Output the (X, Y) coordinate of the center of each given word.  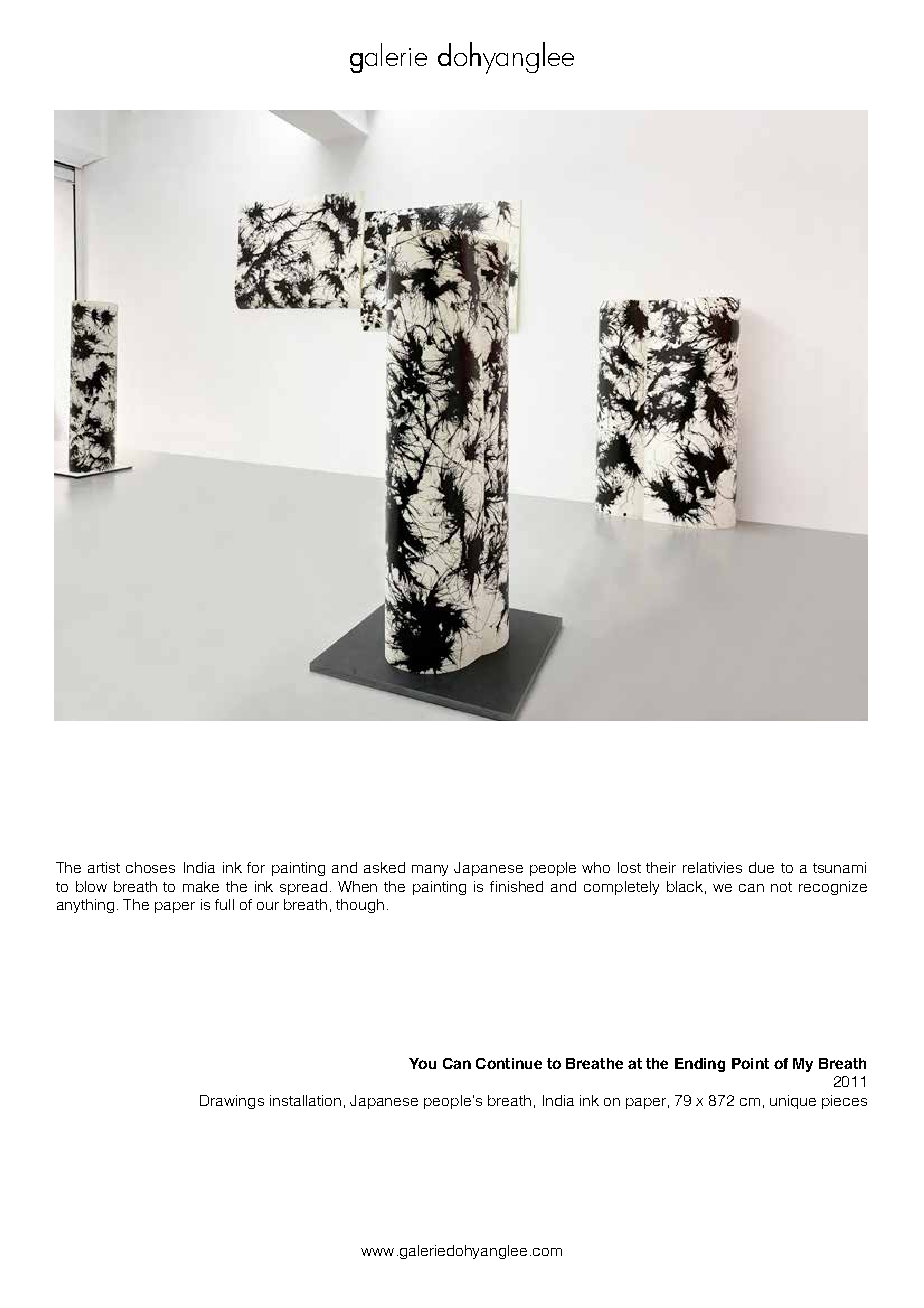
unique (793, 1102)
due (761, 867)
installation (305, 1100)
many (430, 870)
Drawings (232, 1102)
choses (150, 867)
